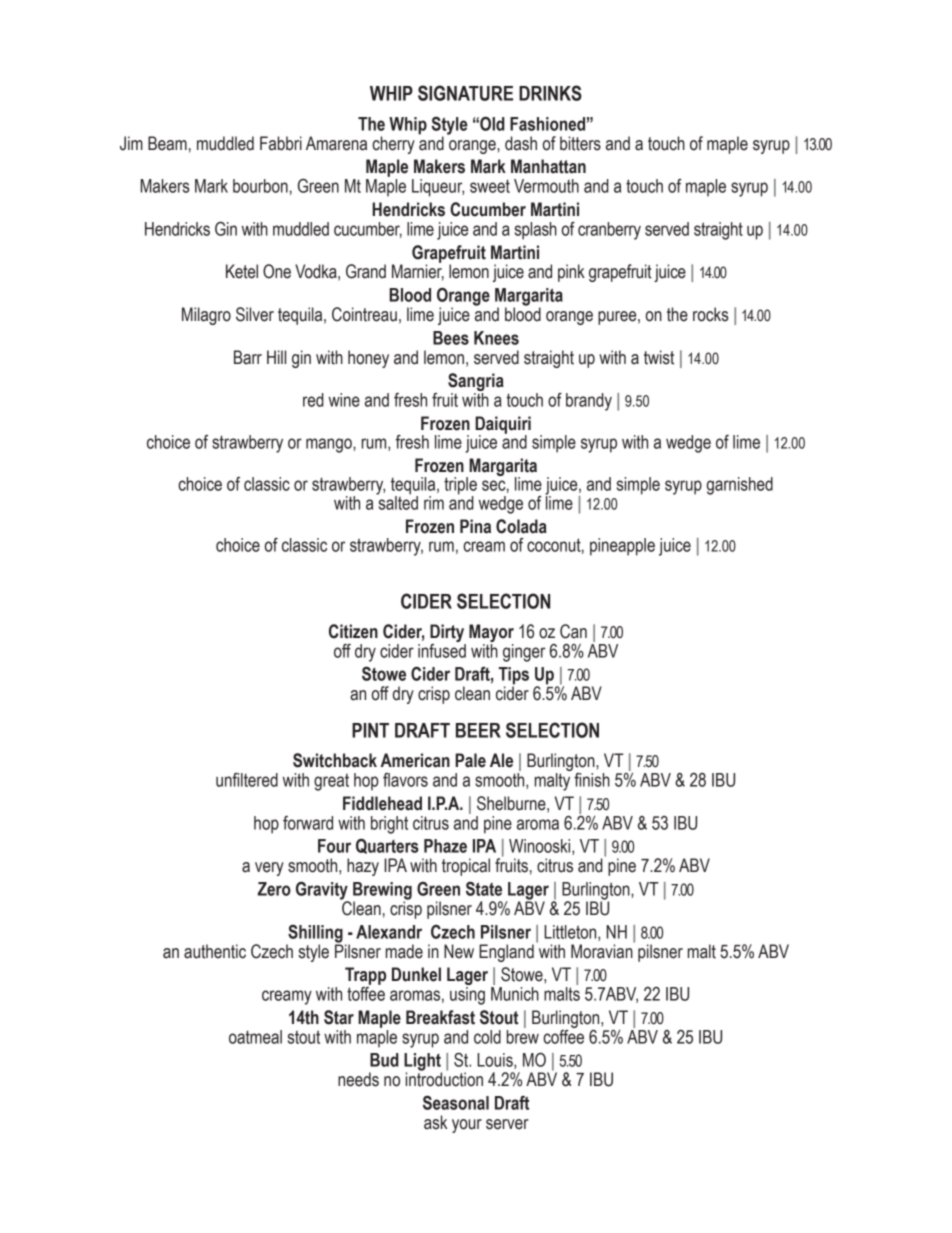 Image resolution: width=952 pixels, height=1233 pixels. What do you see at coordinates (445, 846) in the page?
I see `Phaze` at bounding box center [445, 846].
